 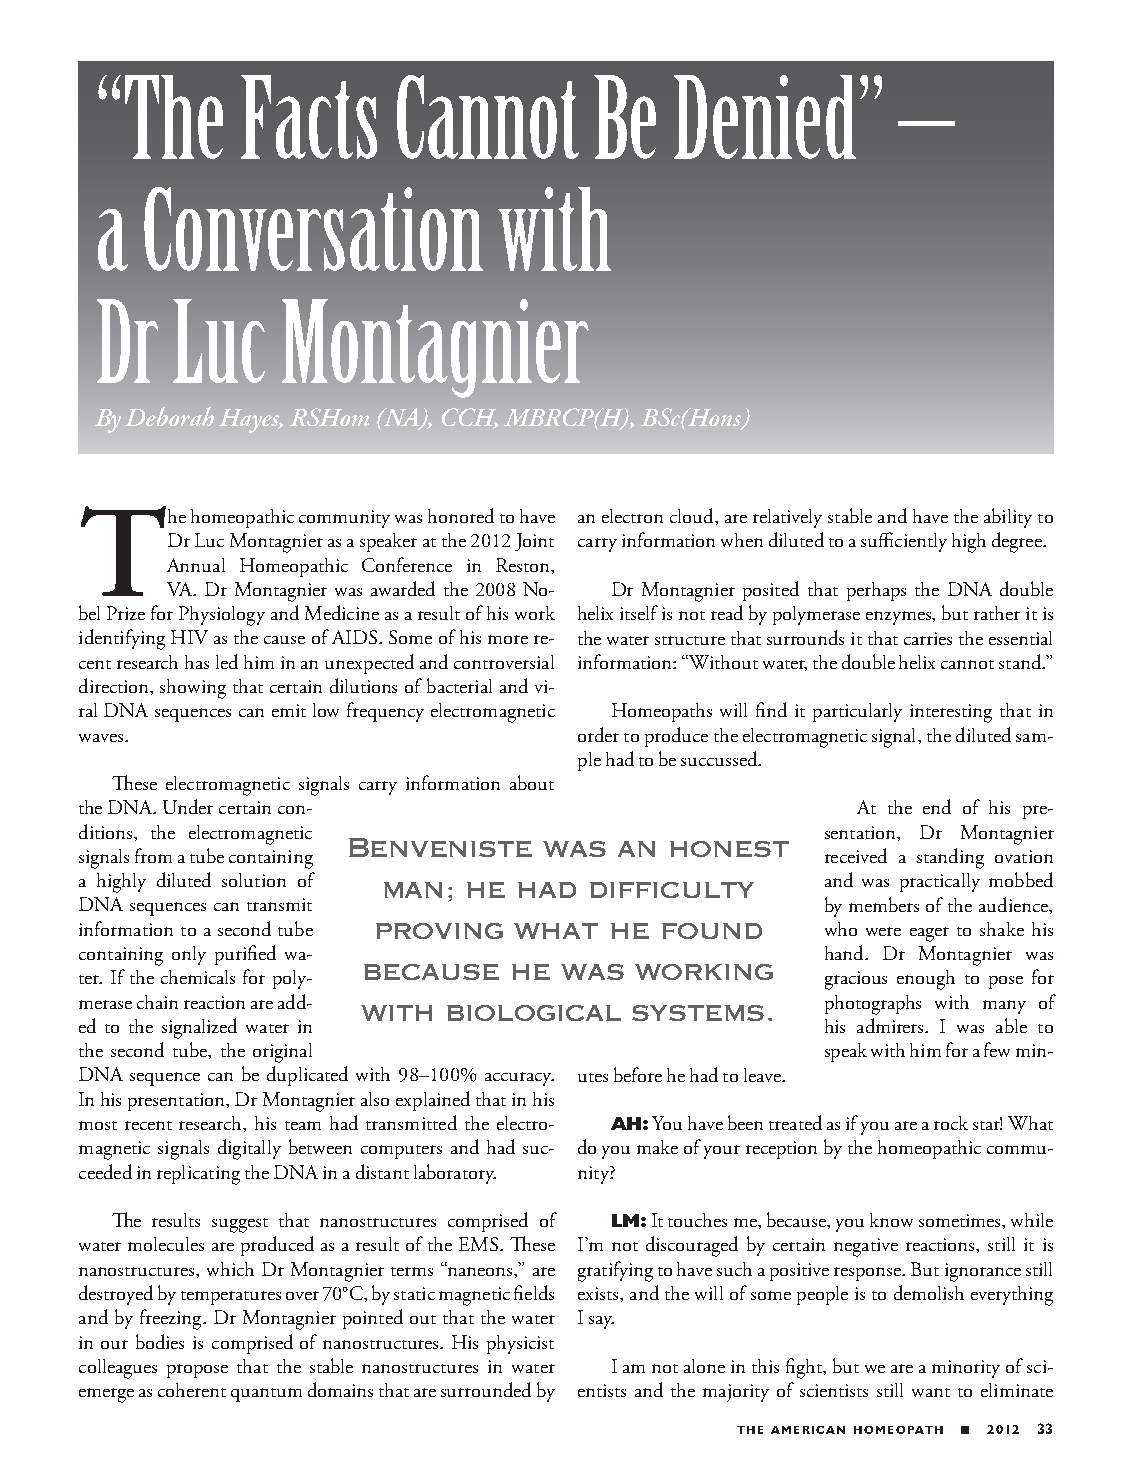 What do you see at coordinates (904, 542) in the screenshot?
I see `sufficiently` at bounding box center [904, 542].
